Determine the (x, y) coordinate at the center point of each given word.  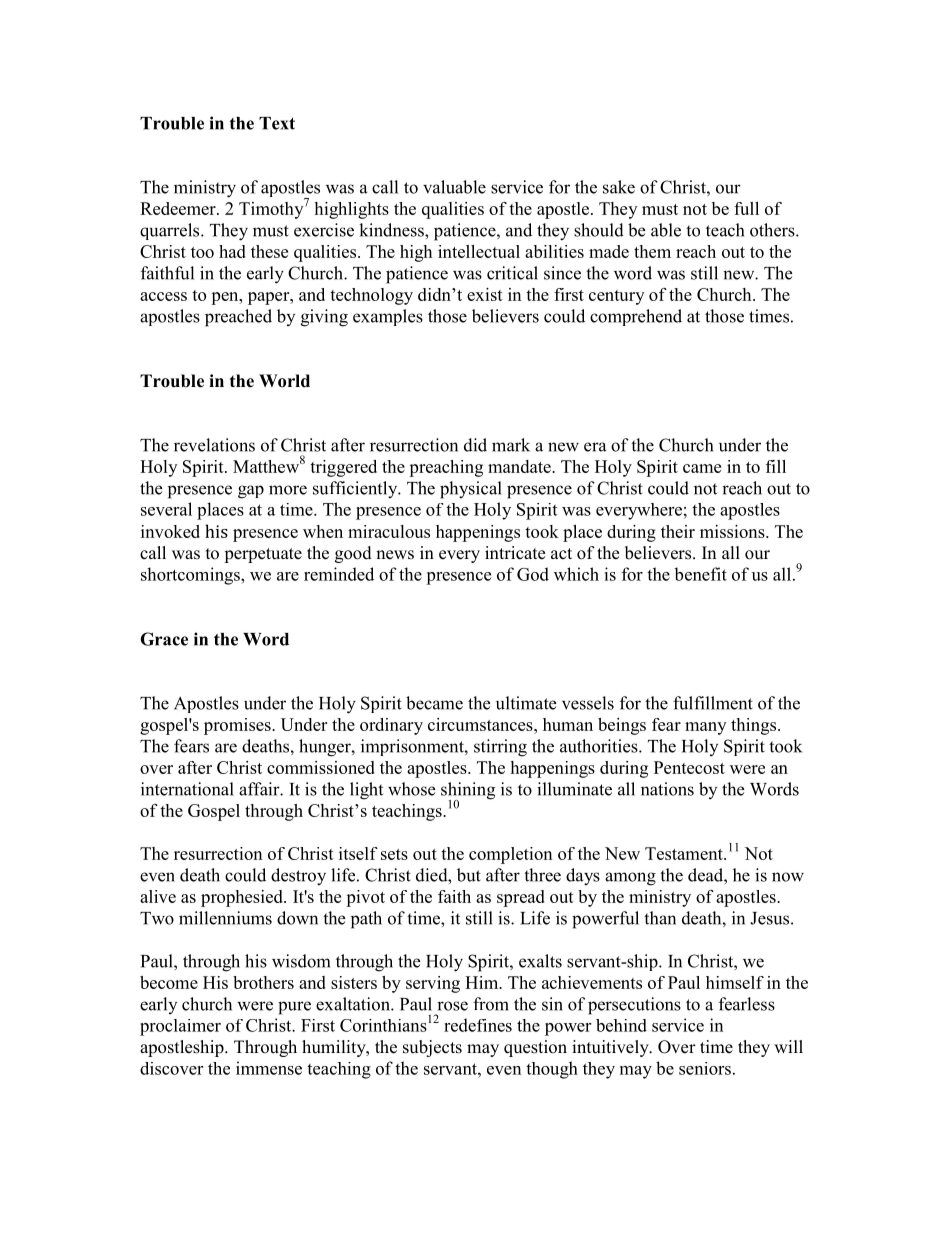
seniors (705, 1068)
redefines (478, 1025)
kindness (392, 230)
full (746, 208)
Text (277, 123)
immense (269, 1068)
